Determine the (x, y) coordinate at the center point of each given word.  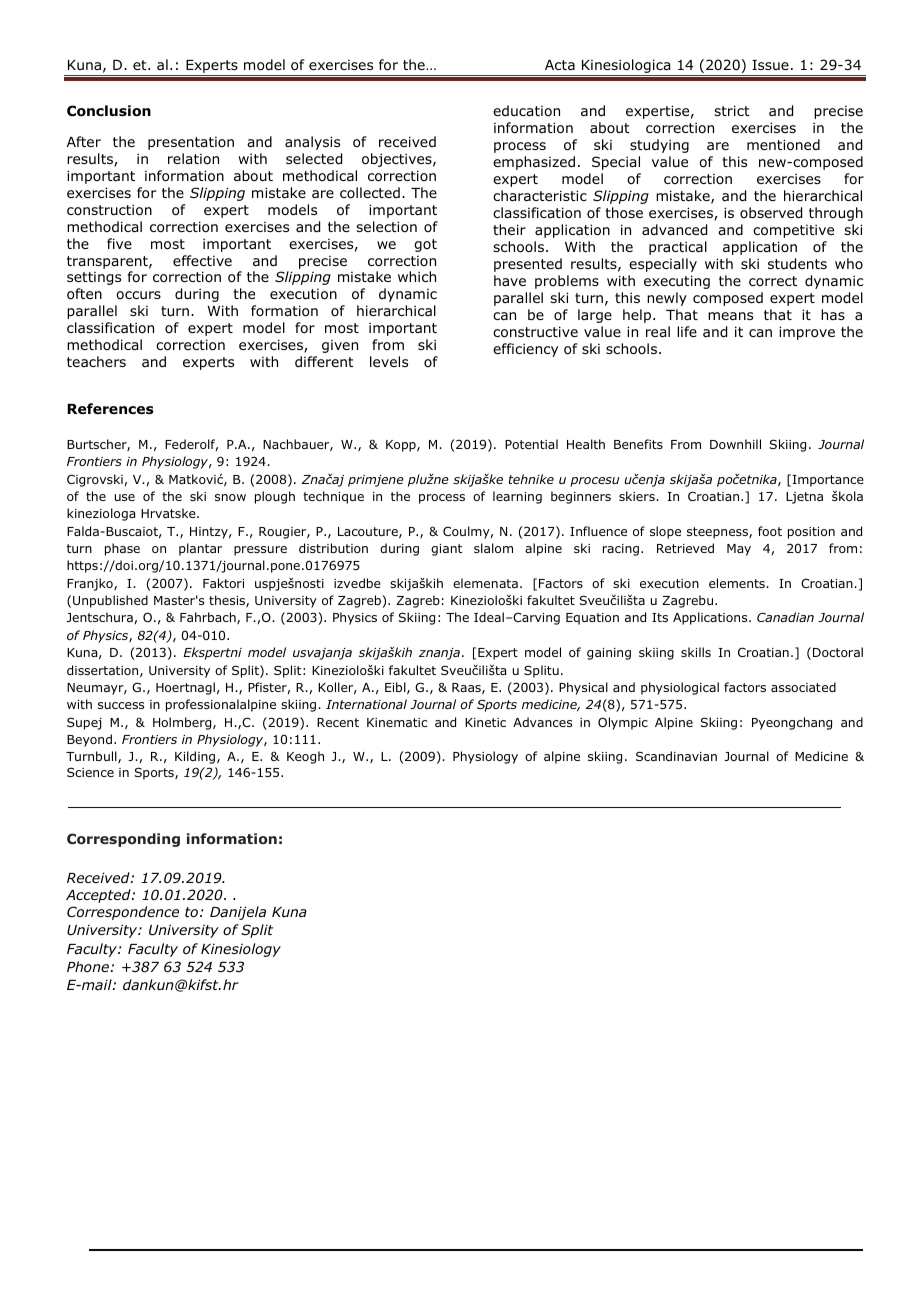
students (797, 264)
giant (446, 550)
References (110, 408)
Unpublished (110, 601)
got (425, 245)
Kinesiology (241, 950)
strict (732, 110)
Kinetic (485, 722)
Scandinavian (676, 756)
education (526, 110)
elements (738, 583)
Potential (531, 444)
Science (90, 772)
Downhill (735, 444)
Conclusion (109, 111)
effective (202, 260)
